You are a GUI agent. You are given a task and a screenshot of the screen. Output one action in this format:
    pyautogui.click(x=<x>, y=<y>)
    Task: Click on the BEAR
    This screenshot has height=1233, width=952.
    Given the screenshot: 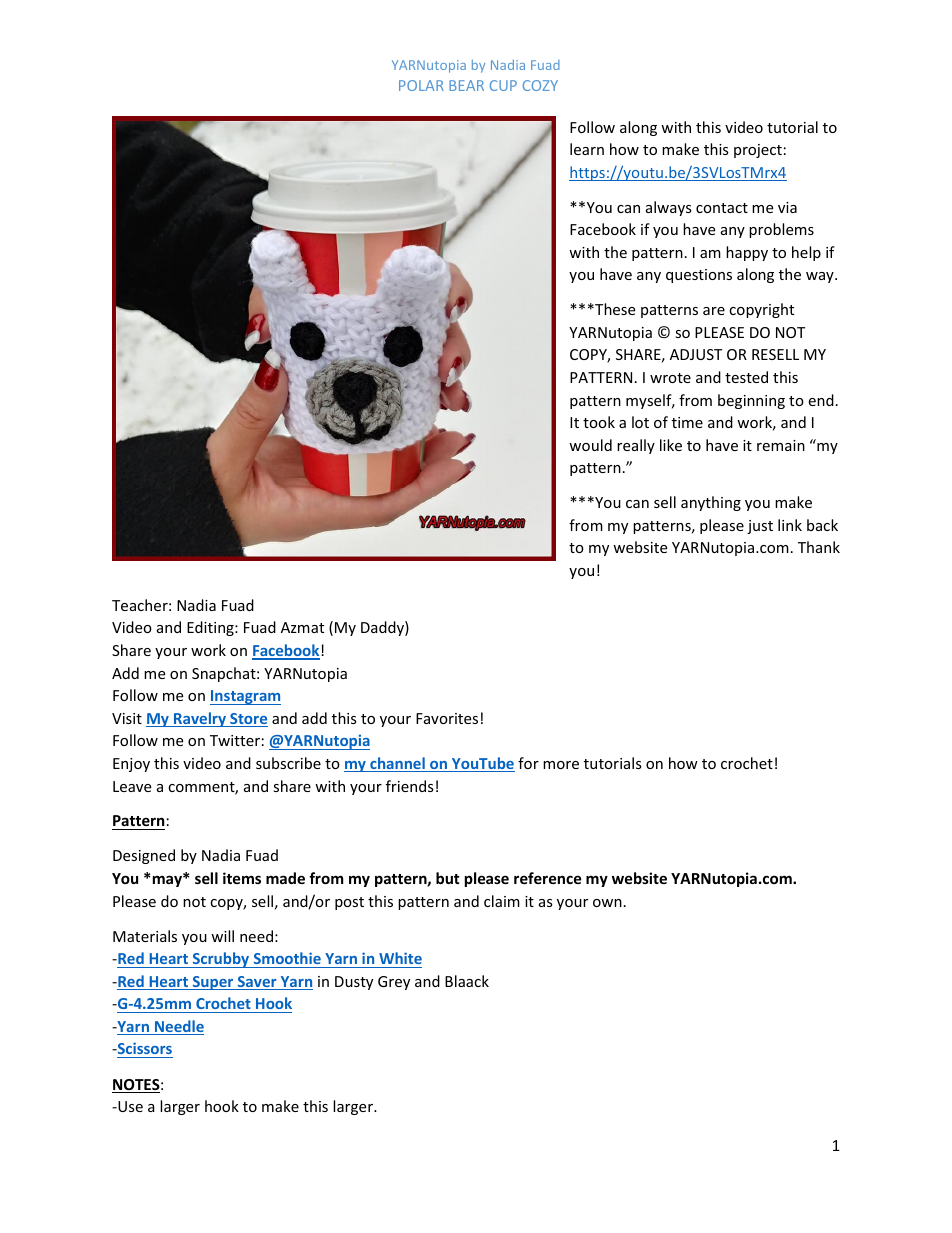 What is the action you would take?
    pyautogui.click(x=466, y=85)
